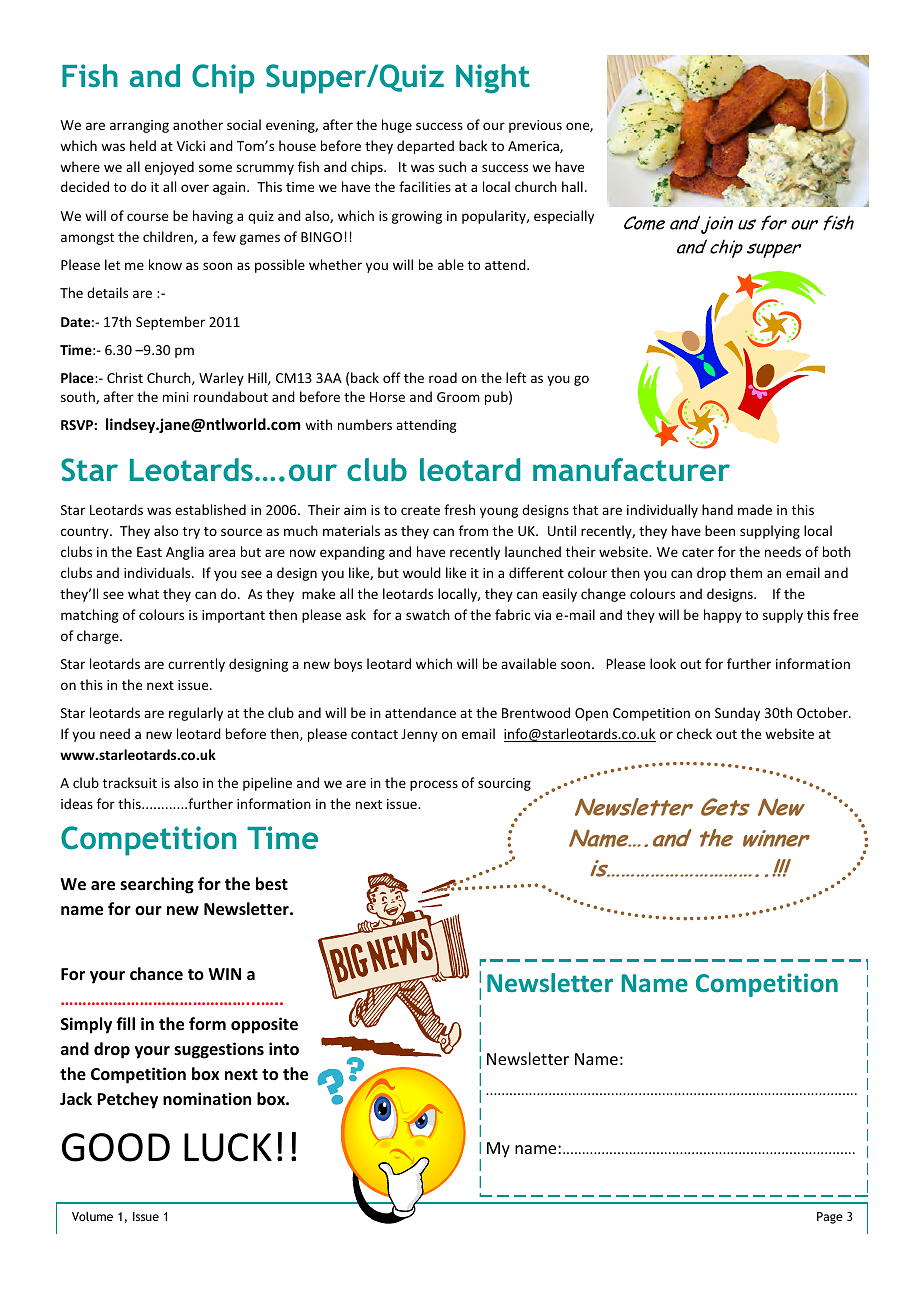 The width and height of the screenshot is (924, 1308). Describe the element at coordinates (572, 186) in the screenshot. I see `hall` at that location.
